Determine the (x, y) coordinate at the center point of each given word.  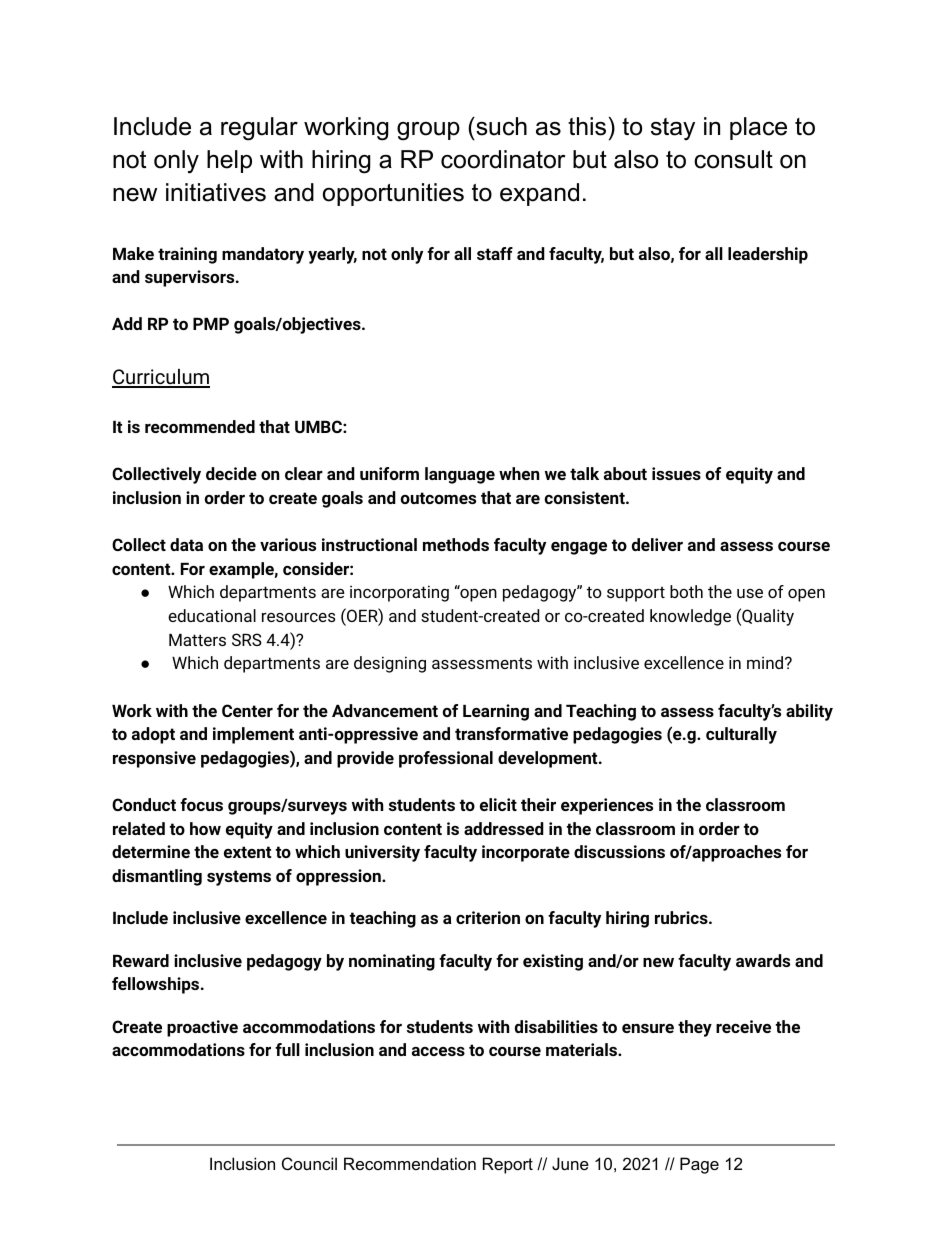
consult (733, 159)
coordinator (503, 159)
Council (309, 1163)
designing (390, 664)
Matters (197, 640)
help (229, 161)
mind (766, 662)
